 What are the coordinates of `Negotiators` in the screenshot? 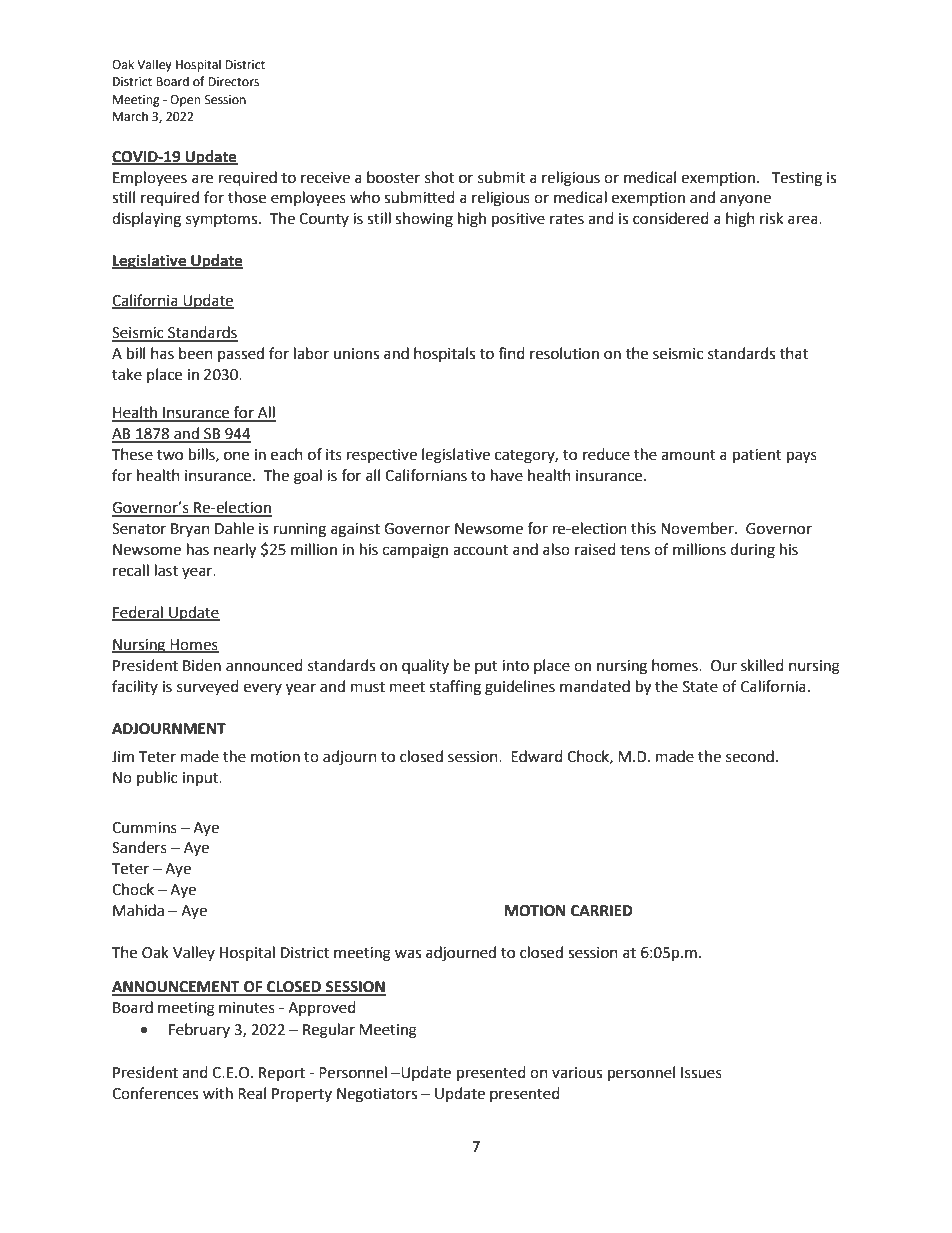 It's located at (377, 1095).
